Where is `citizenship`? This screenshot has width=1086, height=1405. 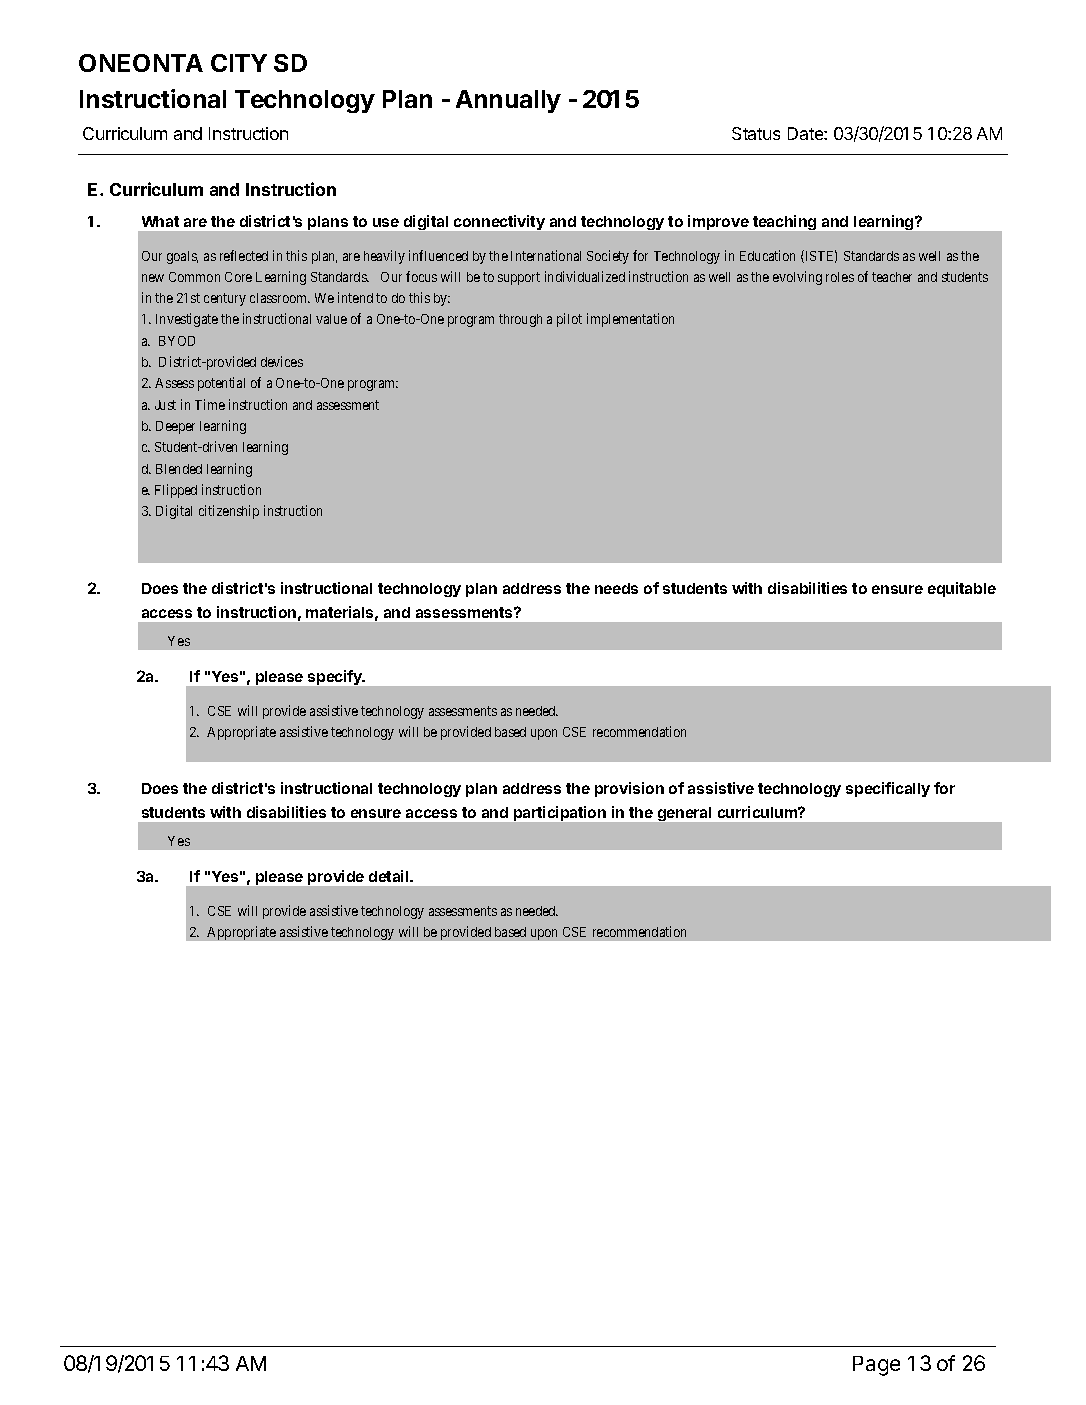
citizenship is located at coordinates (229, 512).
